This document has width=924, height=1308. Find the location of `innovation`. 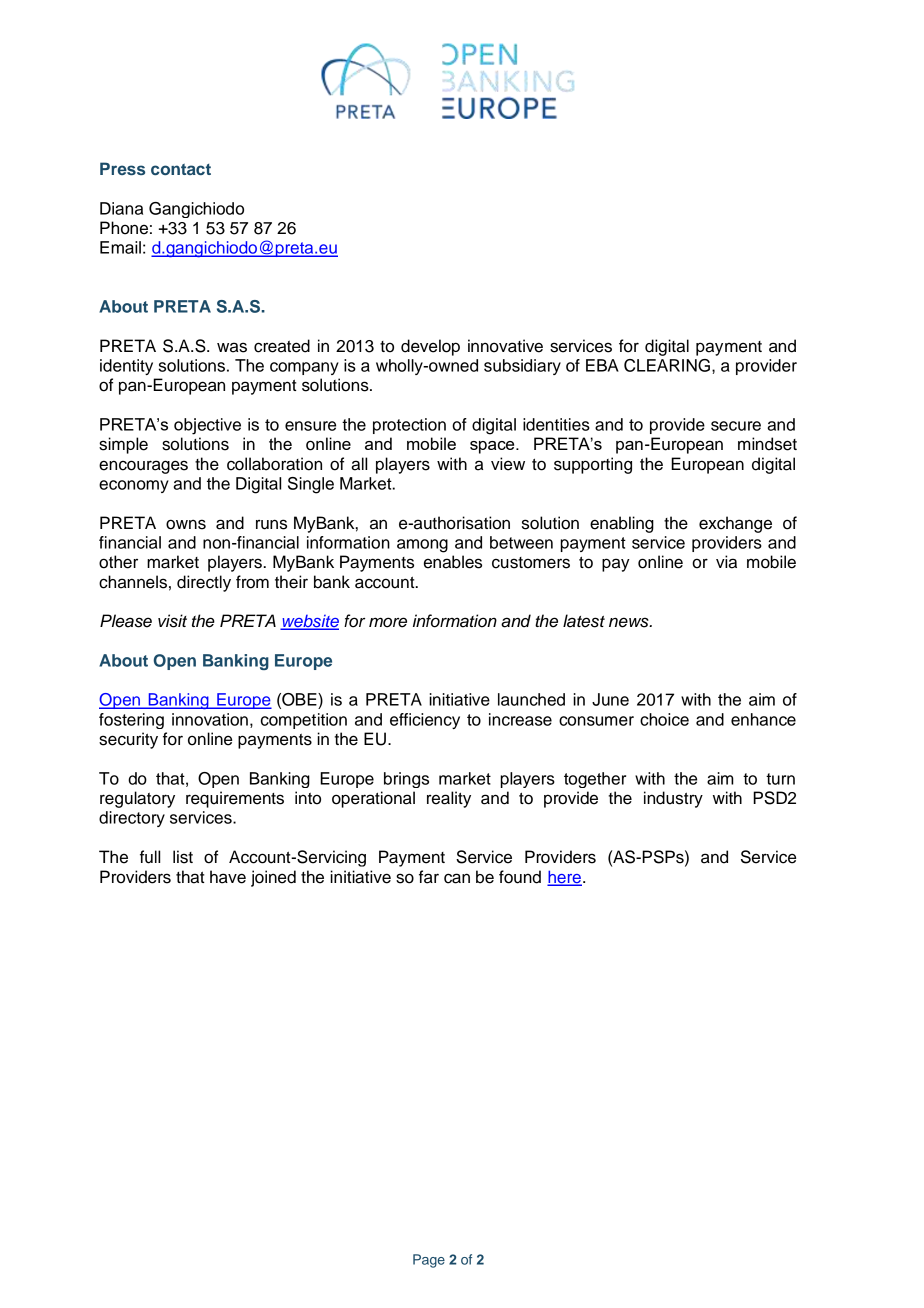

innovation is located at coordinates (210, 719).
